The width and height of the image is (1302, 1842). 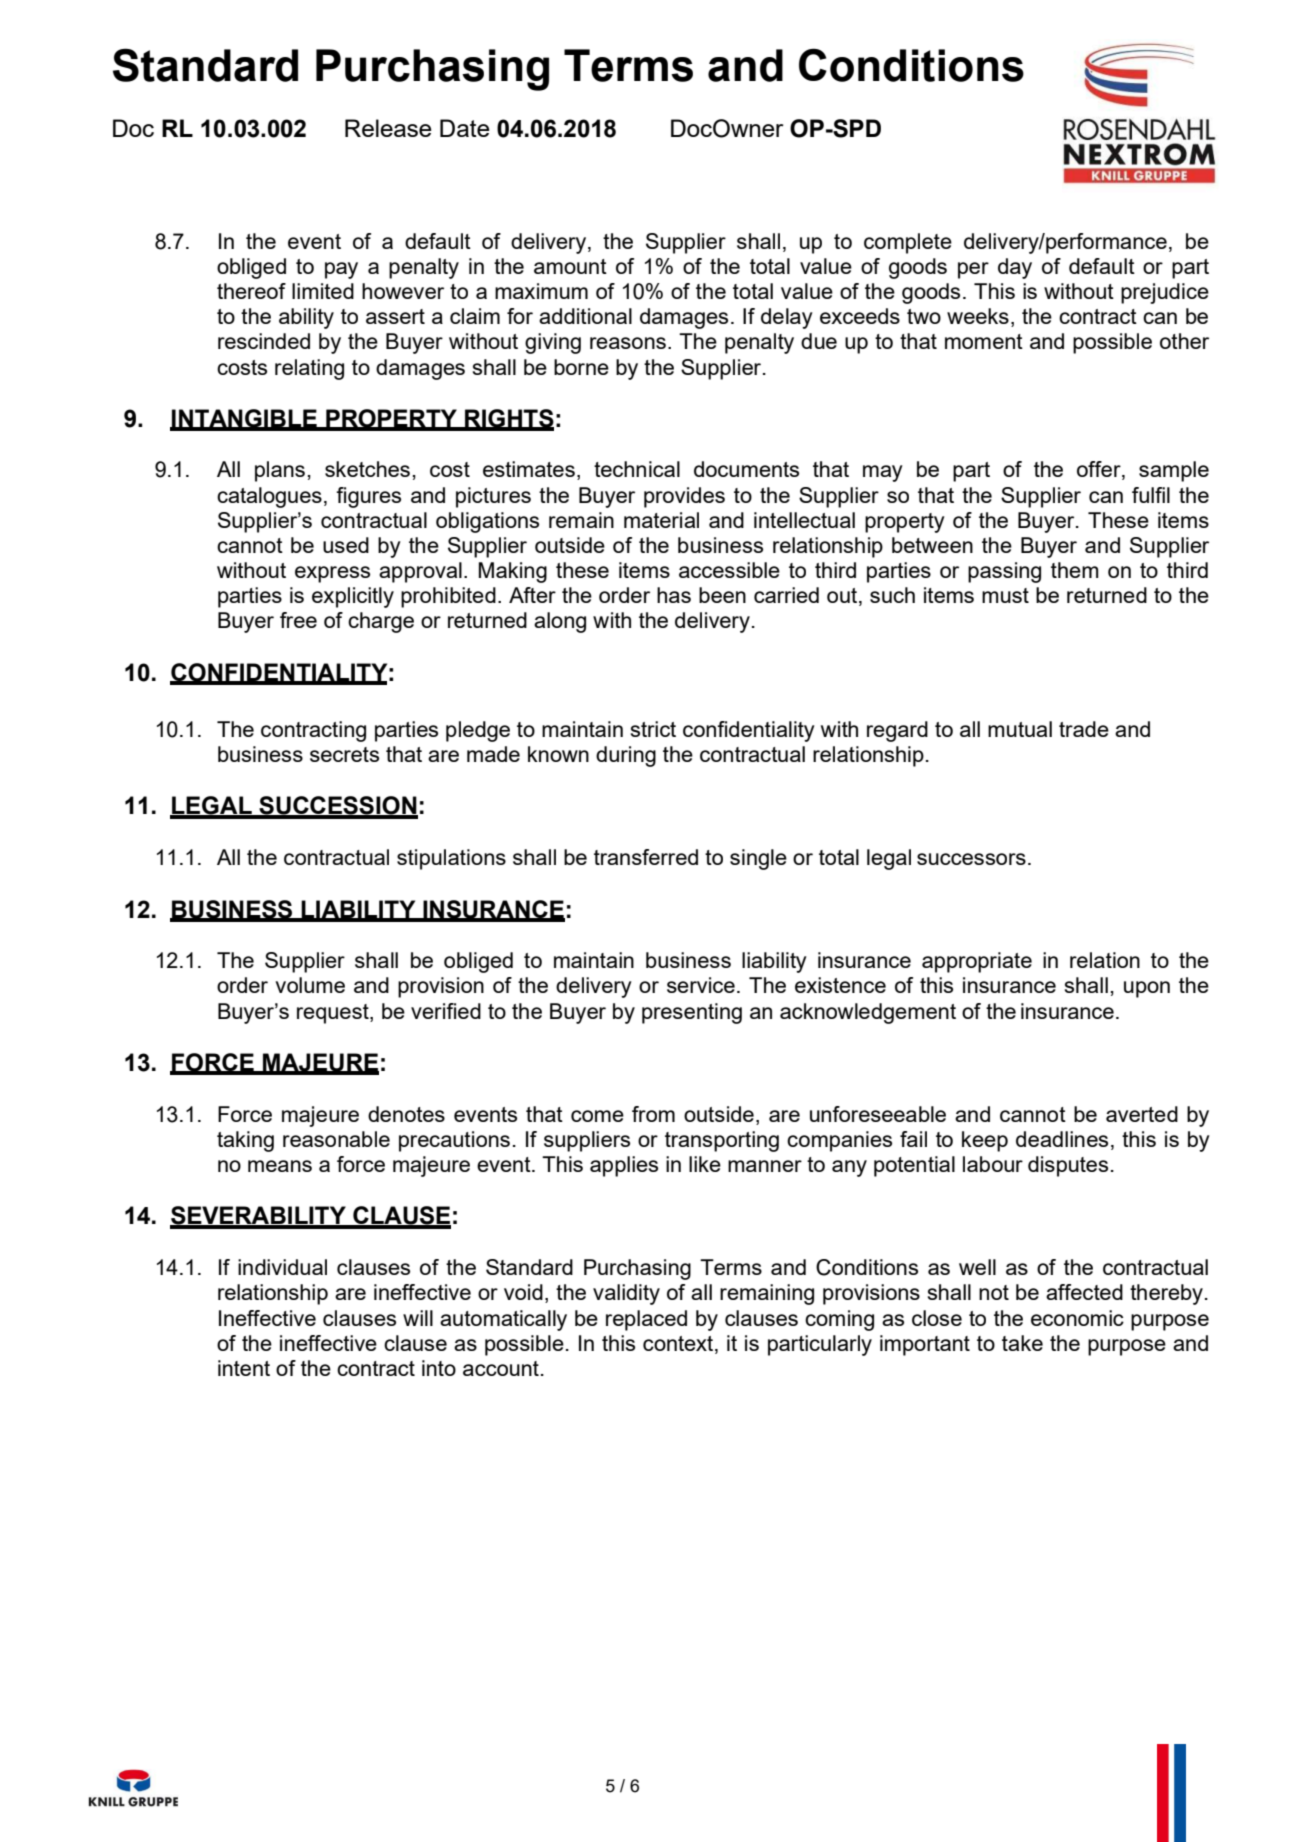 I want to click on appropriate, so click(x=977, y=962).
